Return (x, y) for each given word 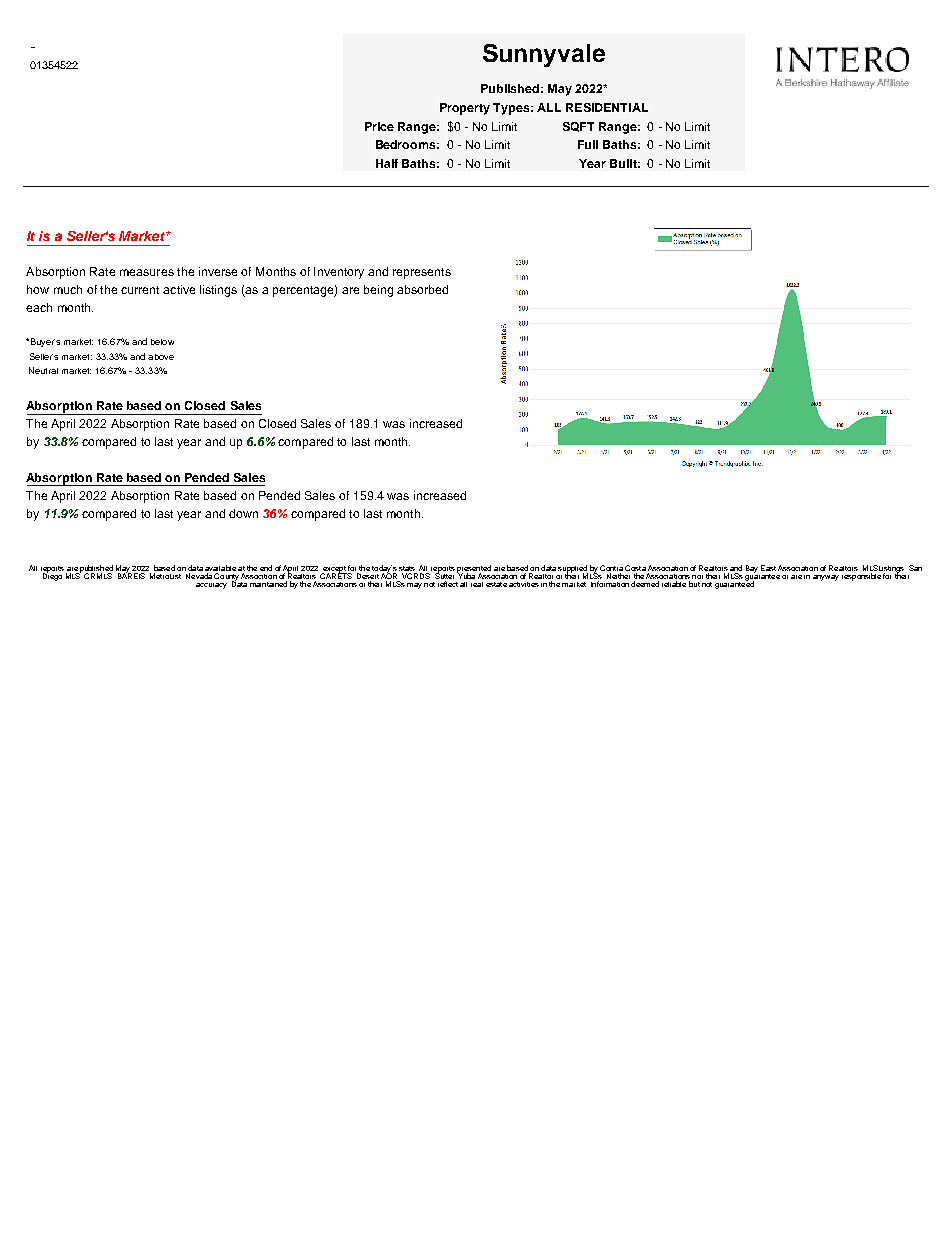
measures (147, 272)
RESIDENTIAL (607, 107)
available (220, 569)
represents (422, 273)
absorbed (422, 289)
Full (588, 144)
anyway (826, 578)
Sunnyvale (544, 55)
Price (379, 126)
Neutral (43, 370)
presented (474, 570)
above (161, 357)
